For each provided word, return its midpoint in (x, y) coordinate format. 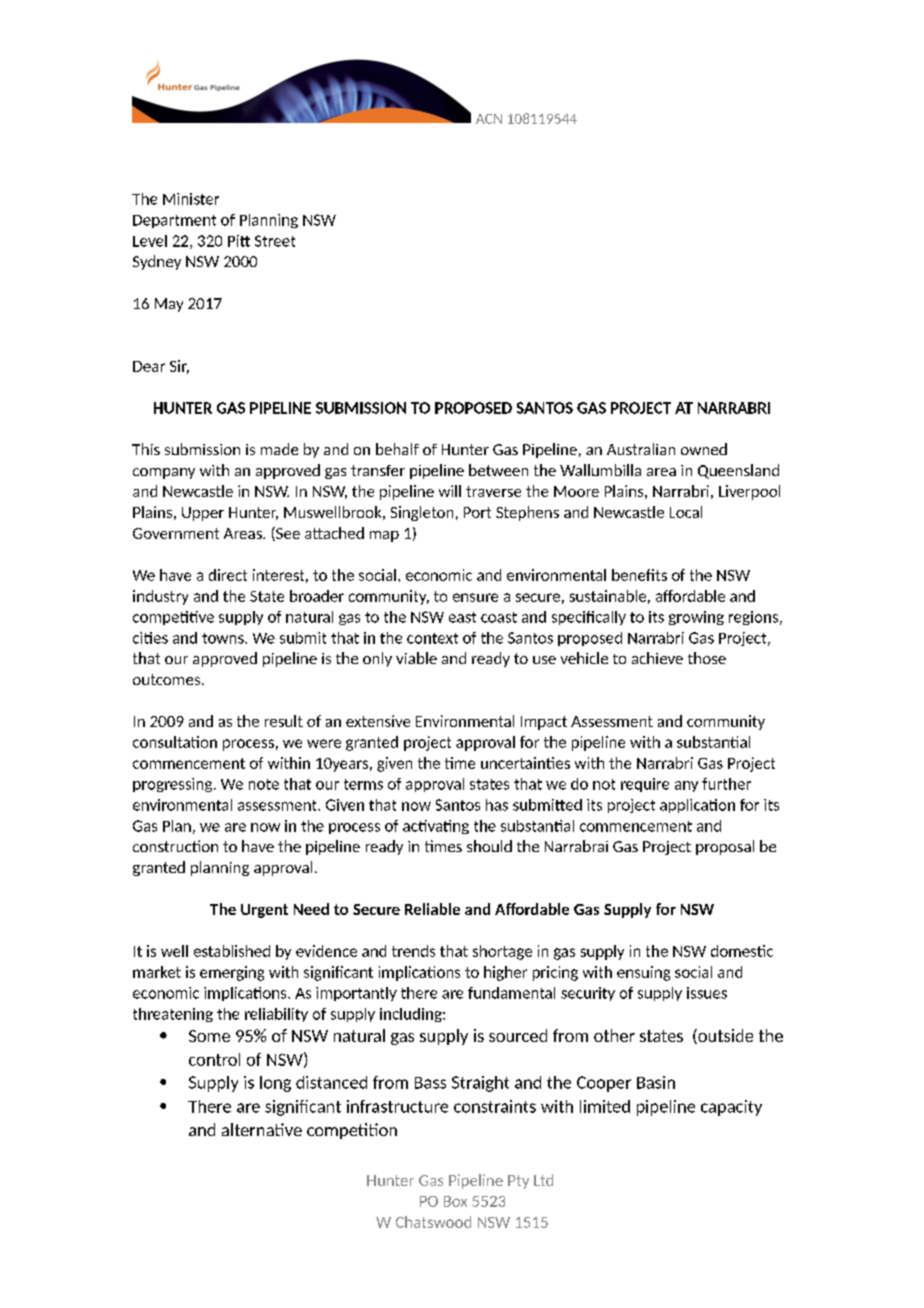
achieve (657, 658)
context (432, 638)
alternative (262, 1129)
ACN (489, 119)
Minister (191, 199)
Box (455, 1201)
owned (704, 449)
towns (224, 638)
